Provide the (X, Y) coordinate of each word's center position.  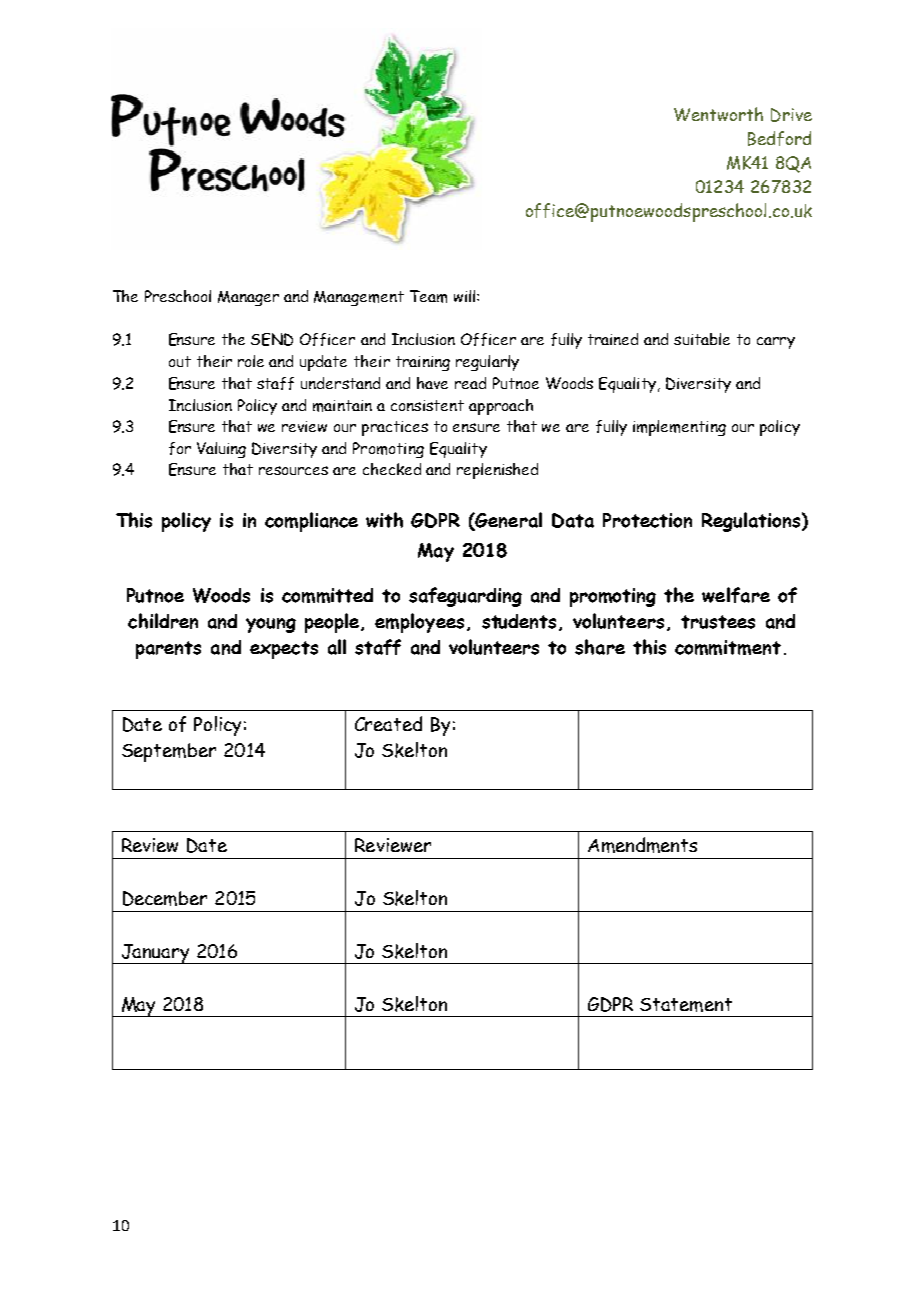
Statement (686, 1005)
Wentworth (718, 114)
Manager (248, 298)
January (155, 954)
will (466, 296)
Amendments (642, 845)
